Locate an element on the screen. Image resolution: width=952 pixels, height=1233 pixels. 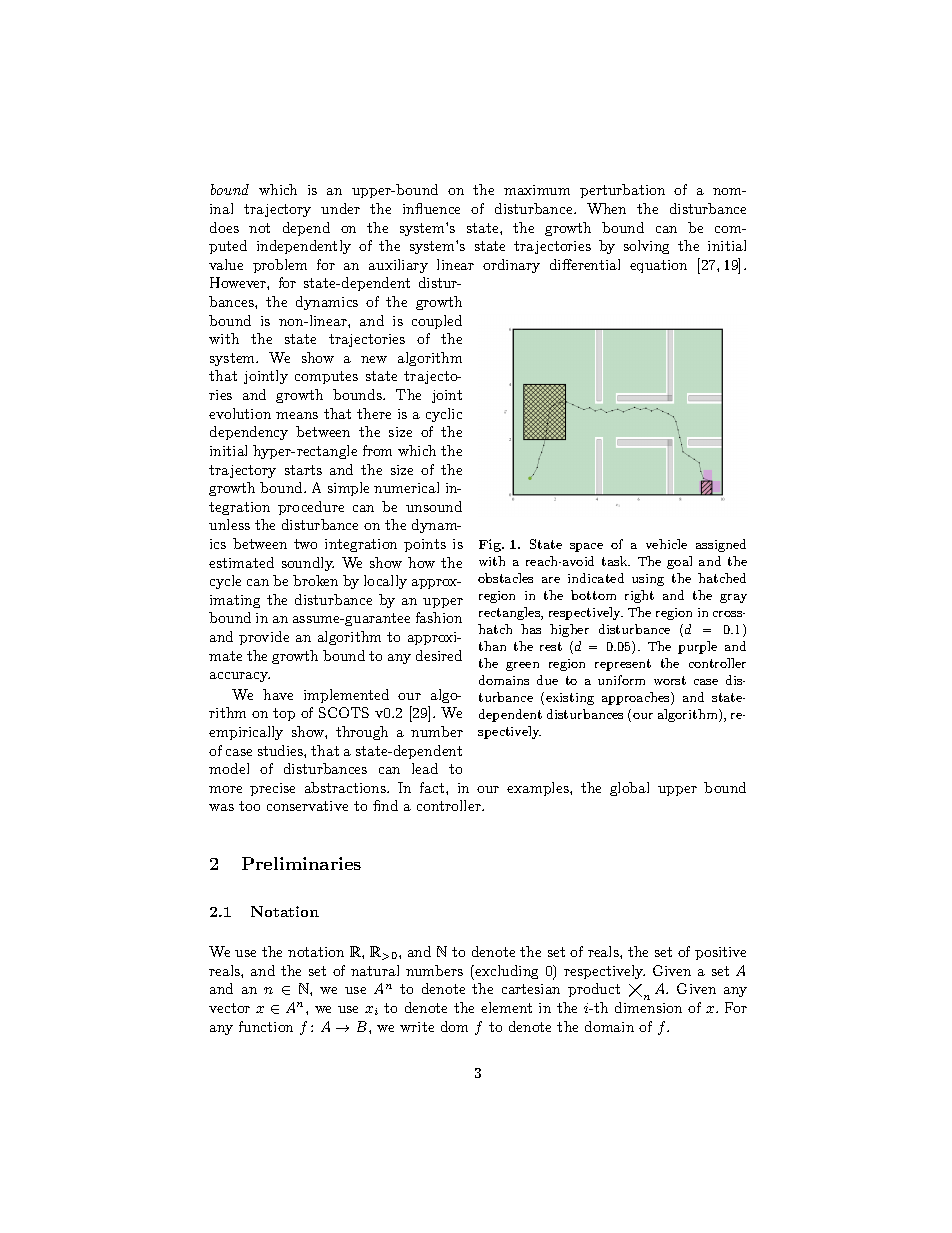
top is located at coordinates (284, 714).
